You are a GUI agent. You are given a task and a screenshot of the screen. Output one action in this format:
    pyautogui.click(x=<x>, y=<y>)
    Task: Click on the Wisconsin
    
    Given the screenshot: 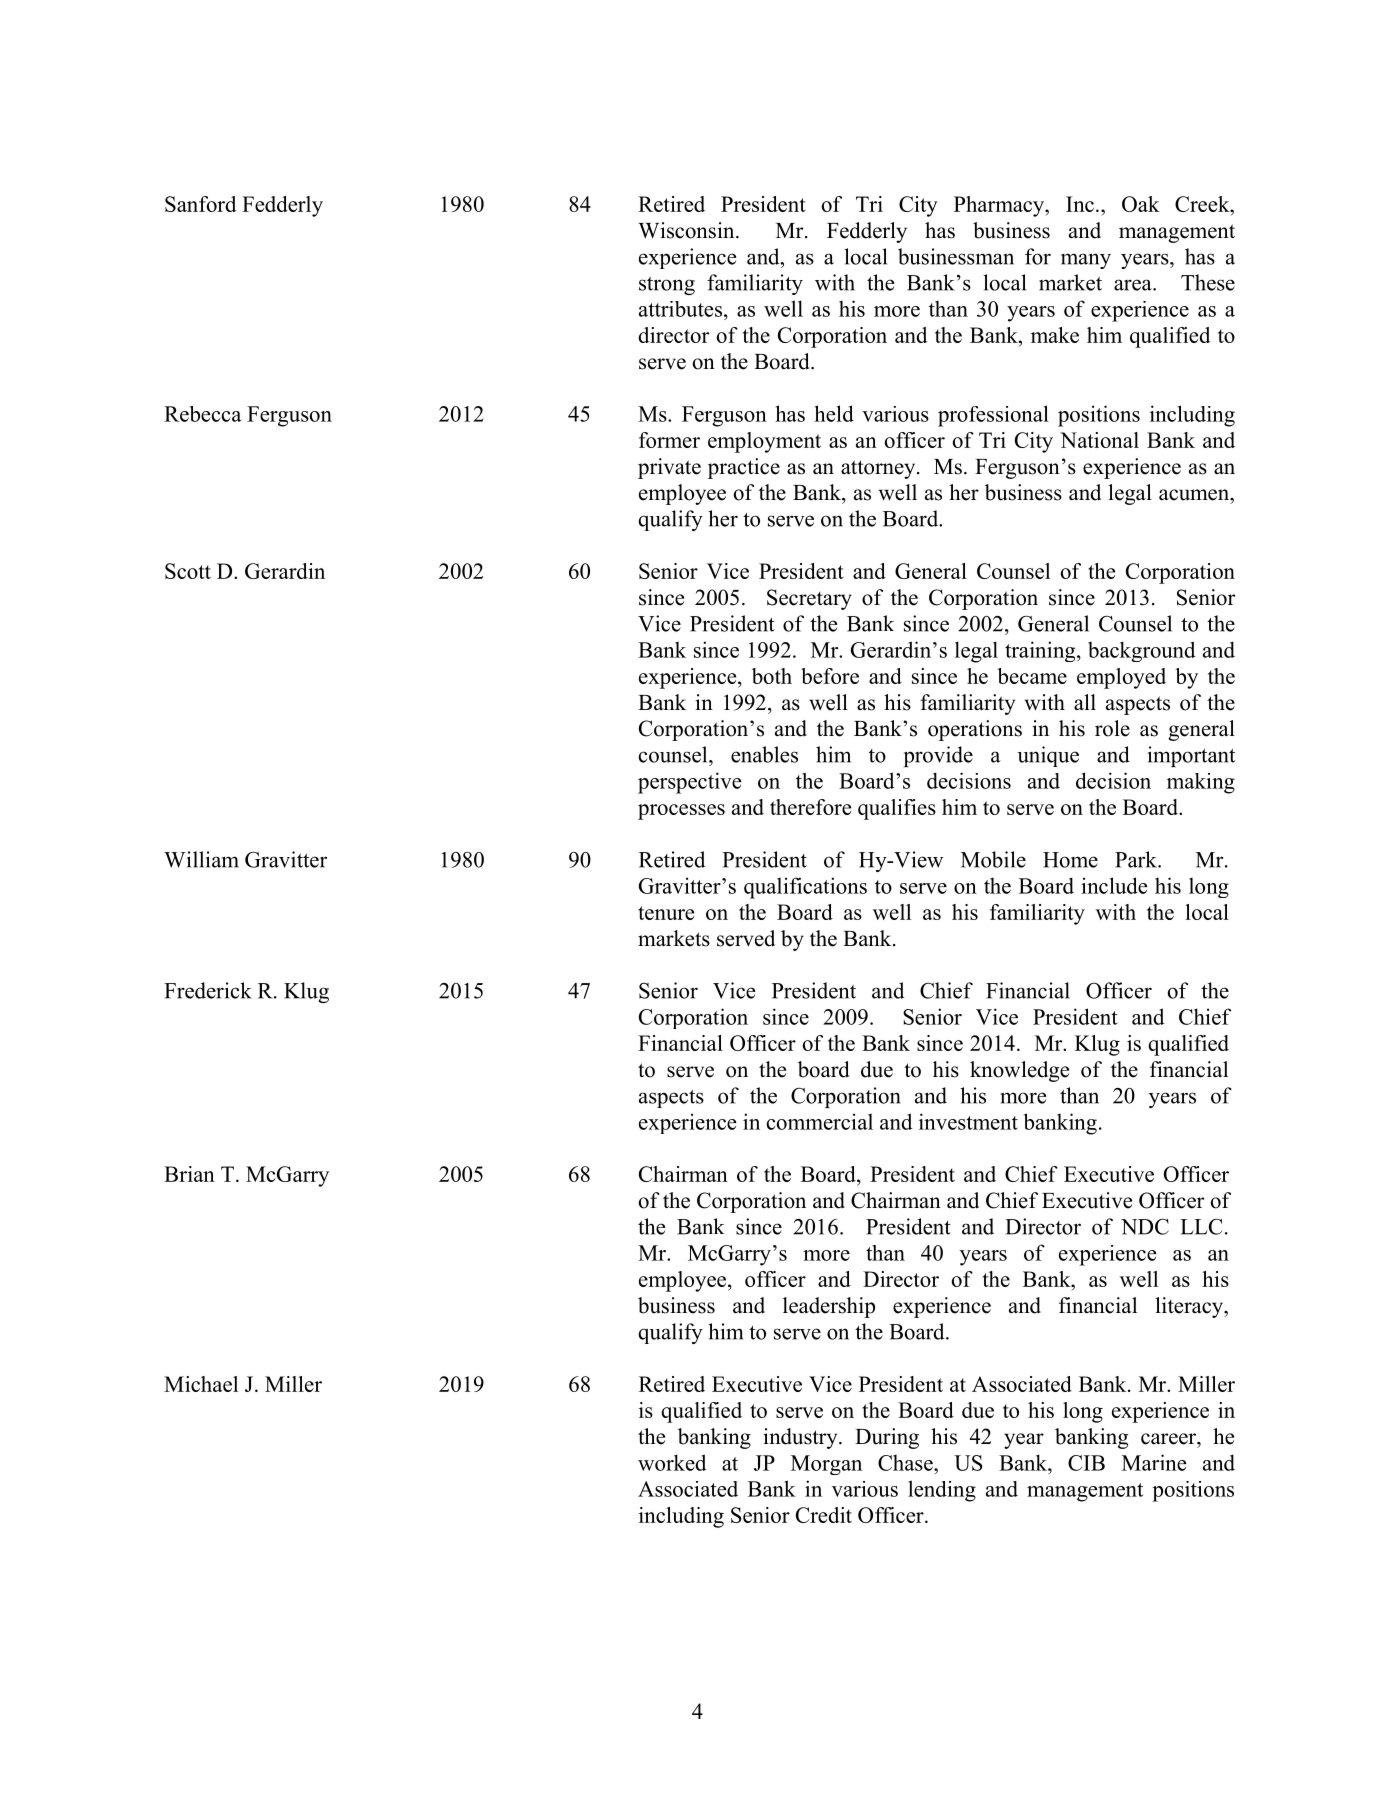 What is the action you would take?
    pyautogui.click(x=687, y=230)
